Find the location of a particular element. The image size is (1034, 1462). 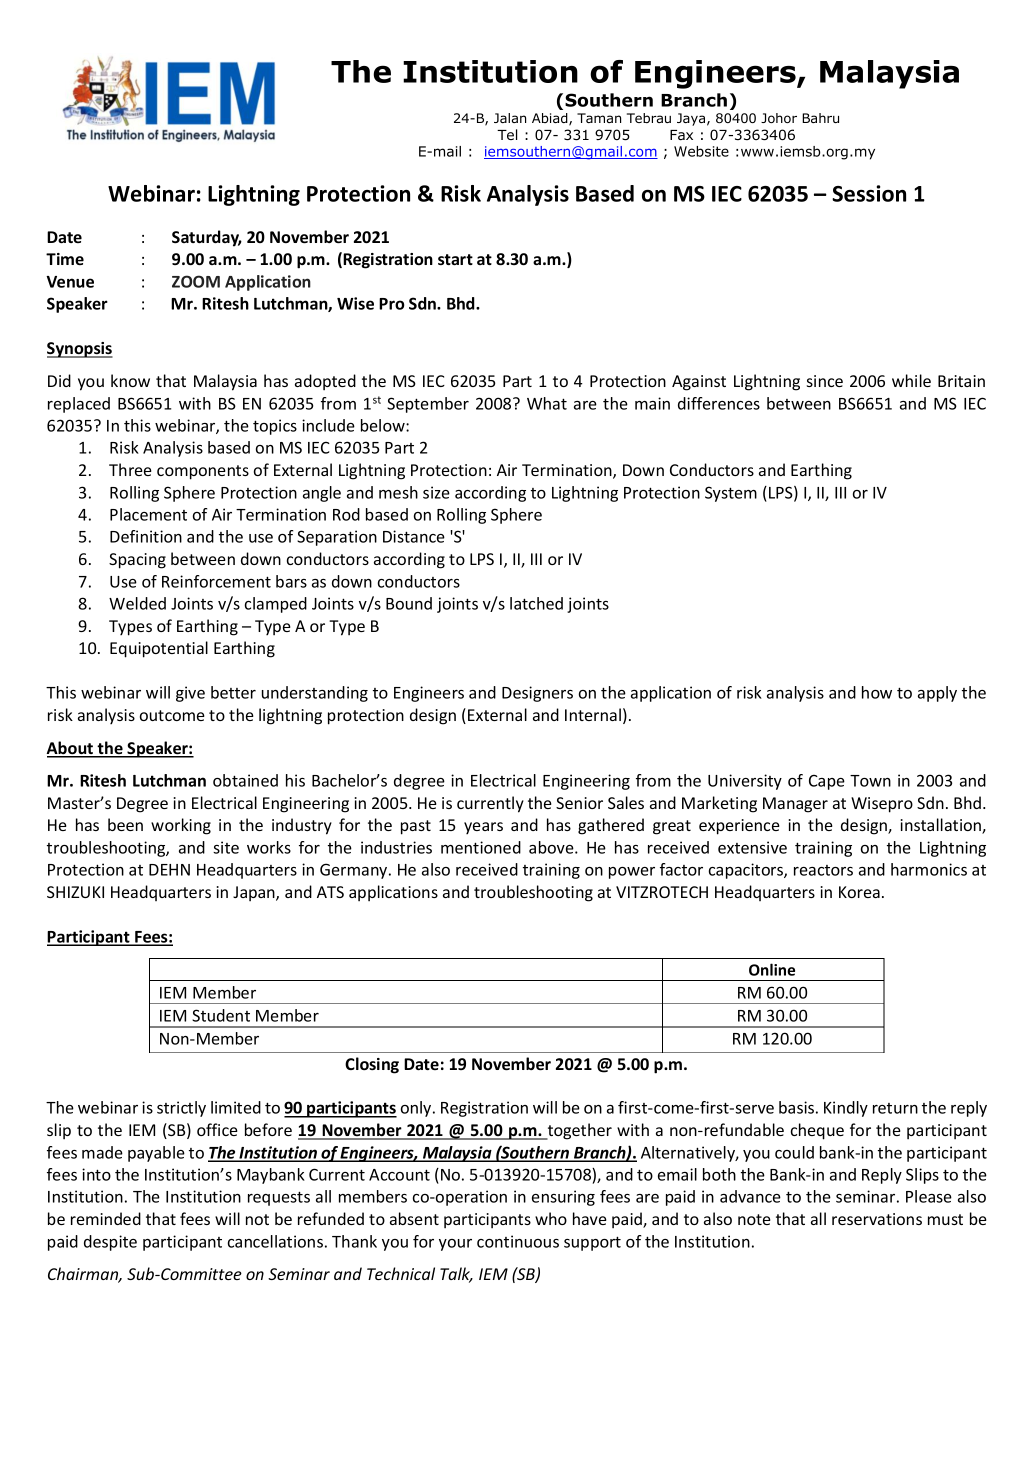

know is located at coordinates (130, 380).
